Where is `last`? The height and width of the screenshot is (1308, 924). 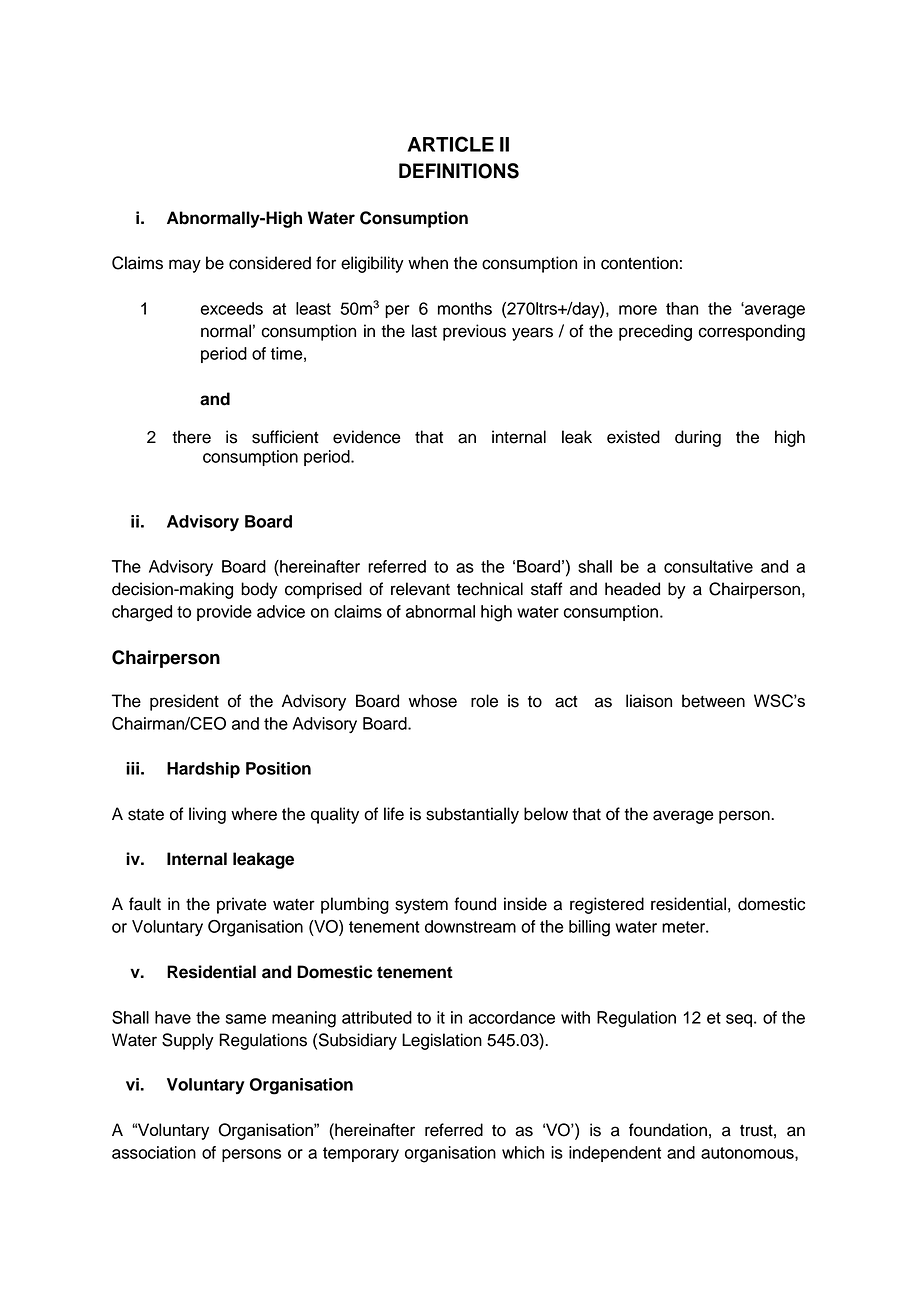
last is located at coordinates (424, 331).
